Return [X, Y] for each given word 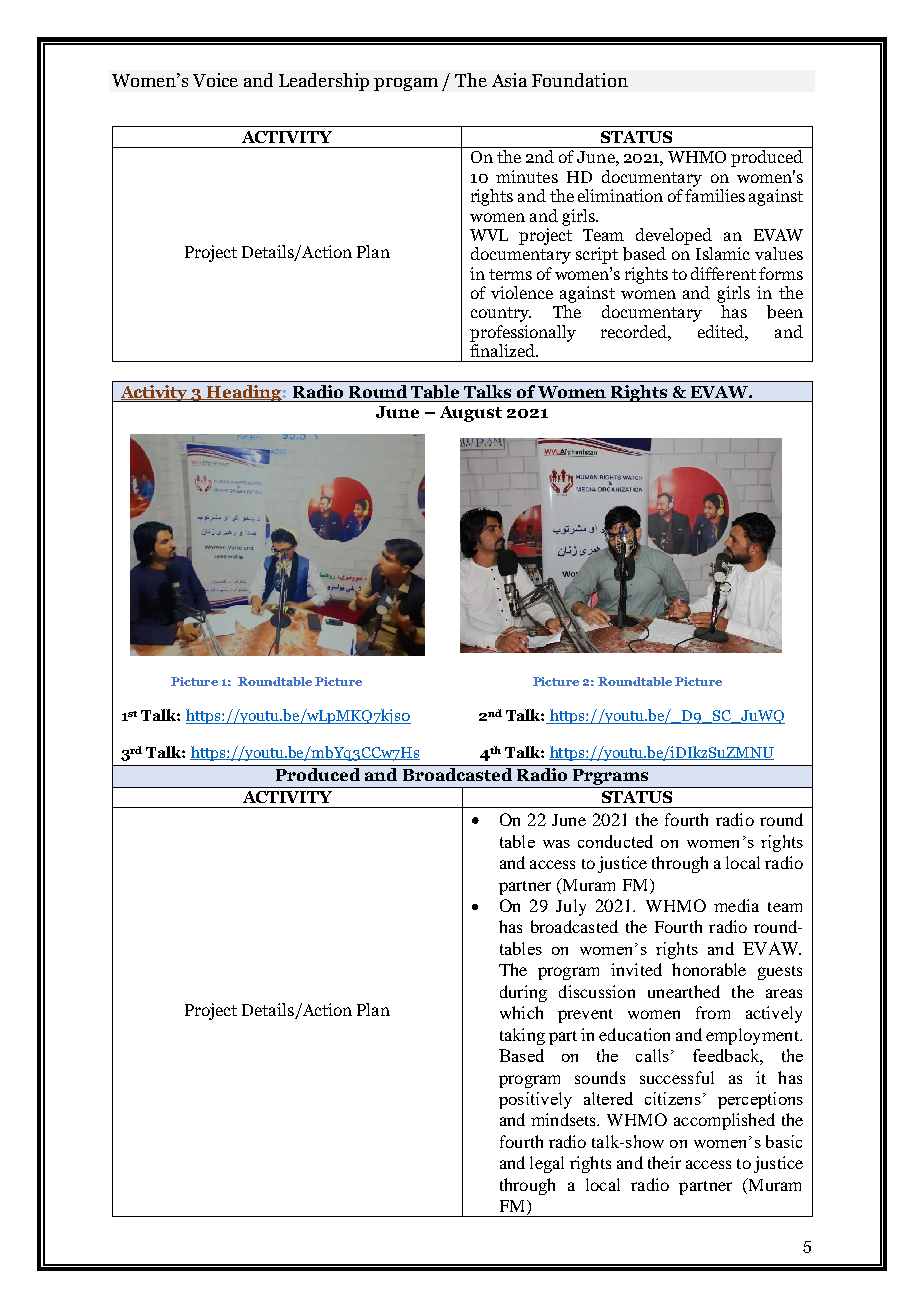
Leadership [324, 82]
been [785, 312]
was [556, 844]
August [471, 414]
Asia [509, 80]
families [715, 195]
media [736, 905]
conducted [615, 841]
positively [535, 1100]
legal [547, 1164]
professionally [523, 333]
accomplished [724, 1121]
